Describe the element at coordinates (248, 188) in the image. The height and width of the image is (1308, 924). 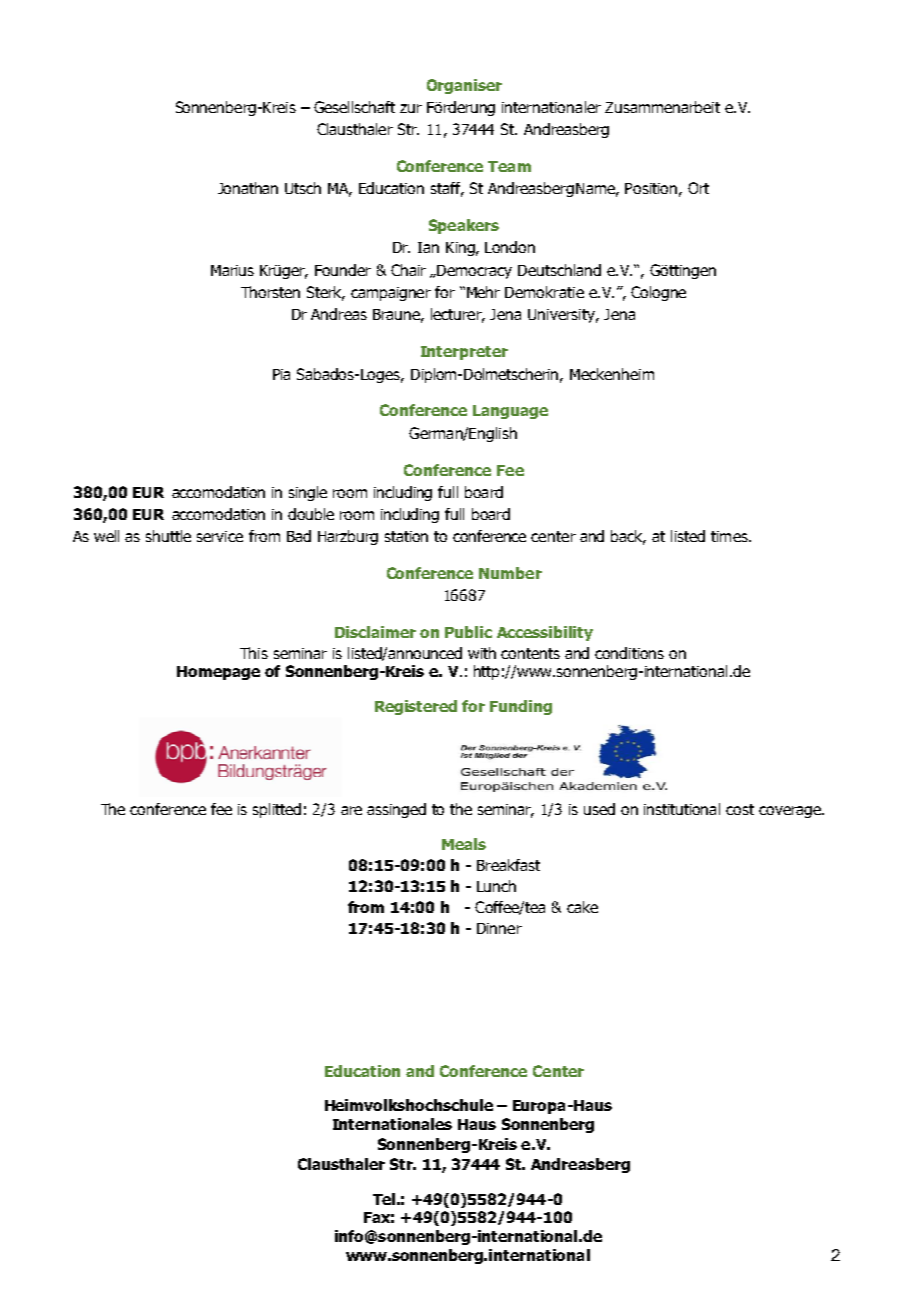
I see `Jonathan` at that location.
